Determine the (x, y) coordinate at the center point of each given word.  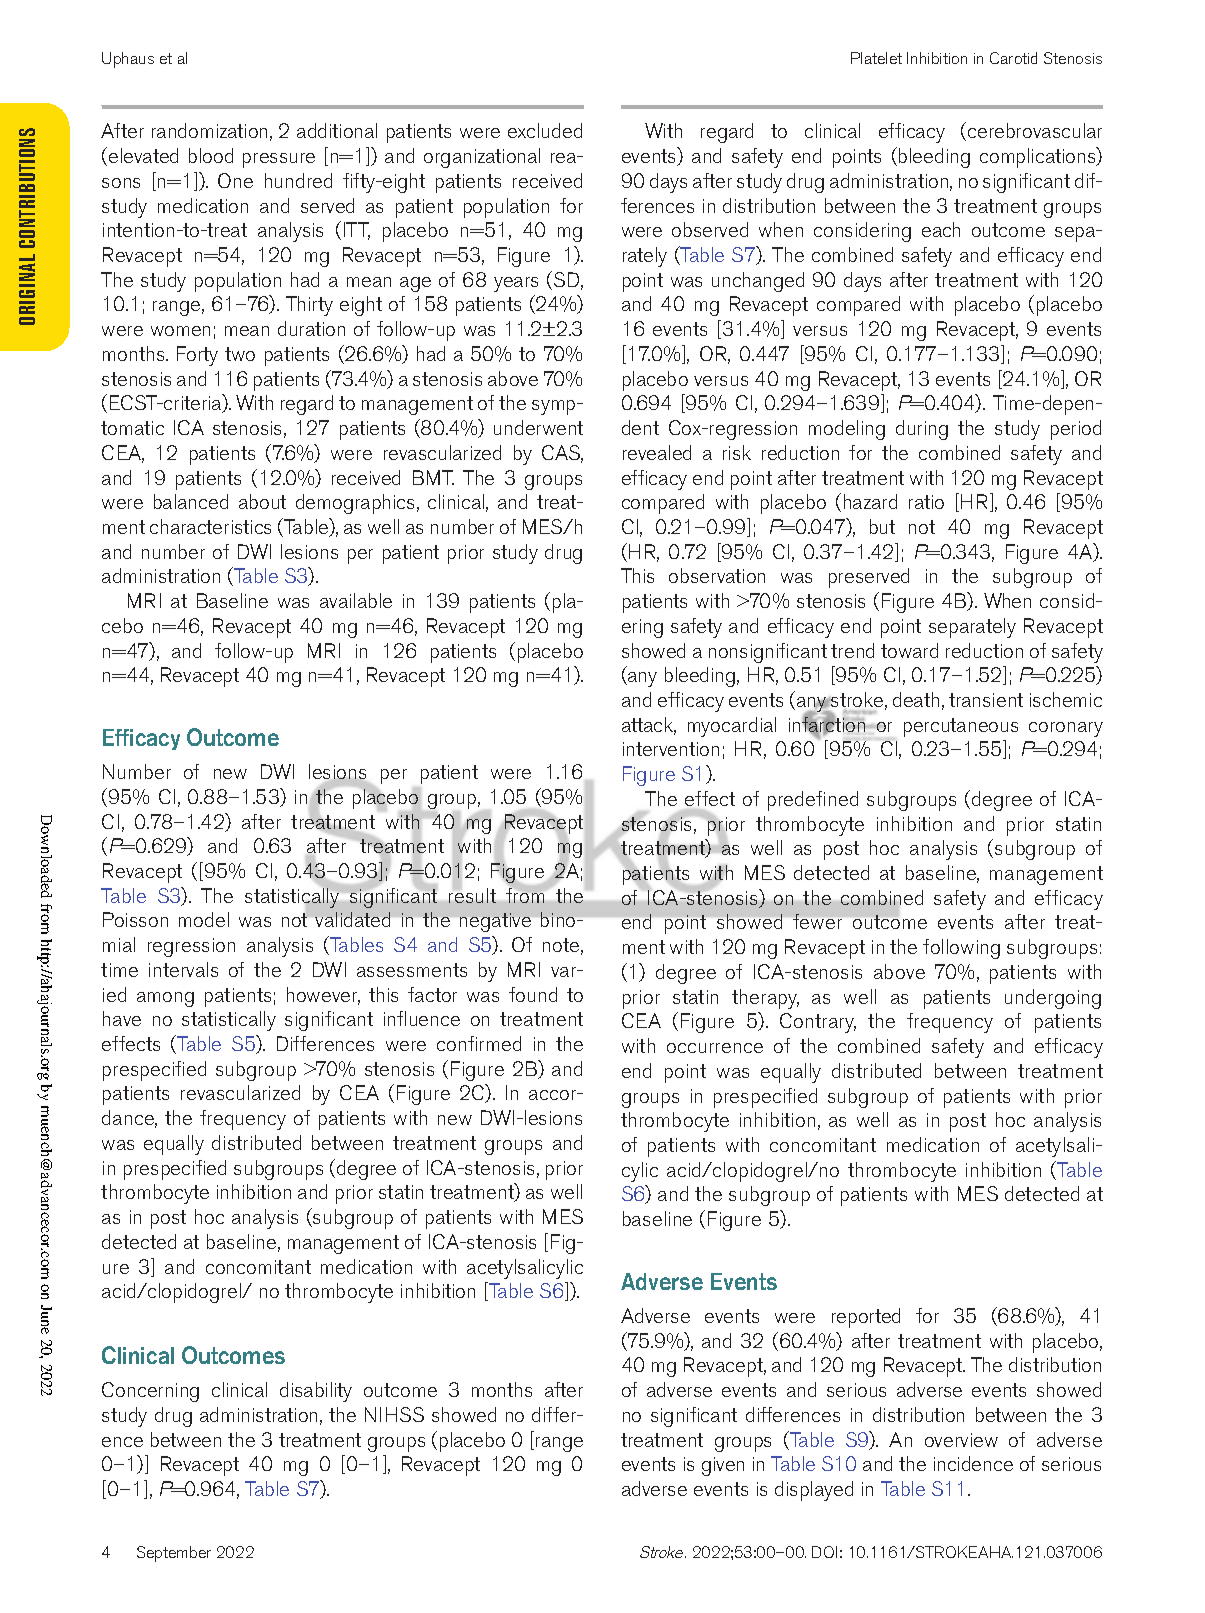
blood (211, 155)
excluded (545, 130)
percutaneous (961, 727)
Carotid (1013, 58)
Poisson (135, 919)
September (174, 1554)
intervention (671, 749)
